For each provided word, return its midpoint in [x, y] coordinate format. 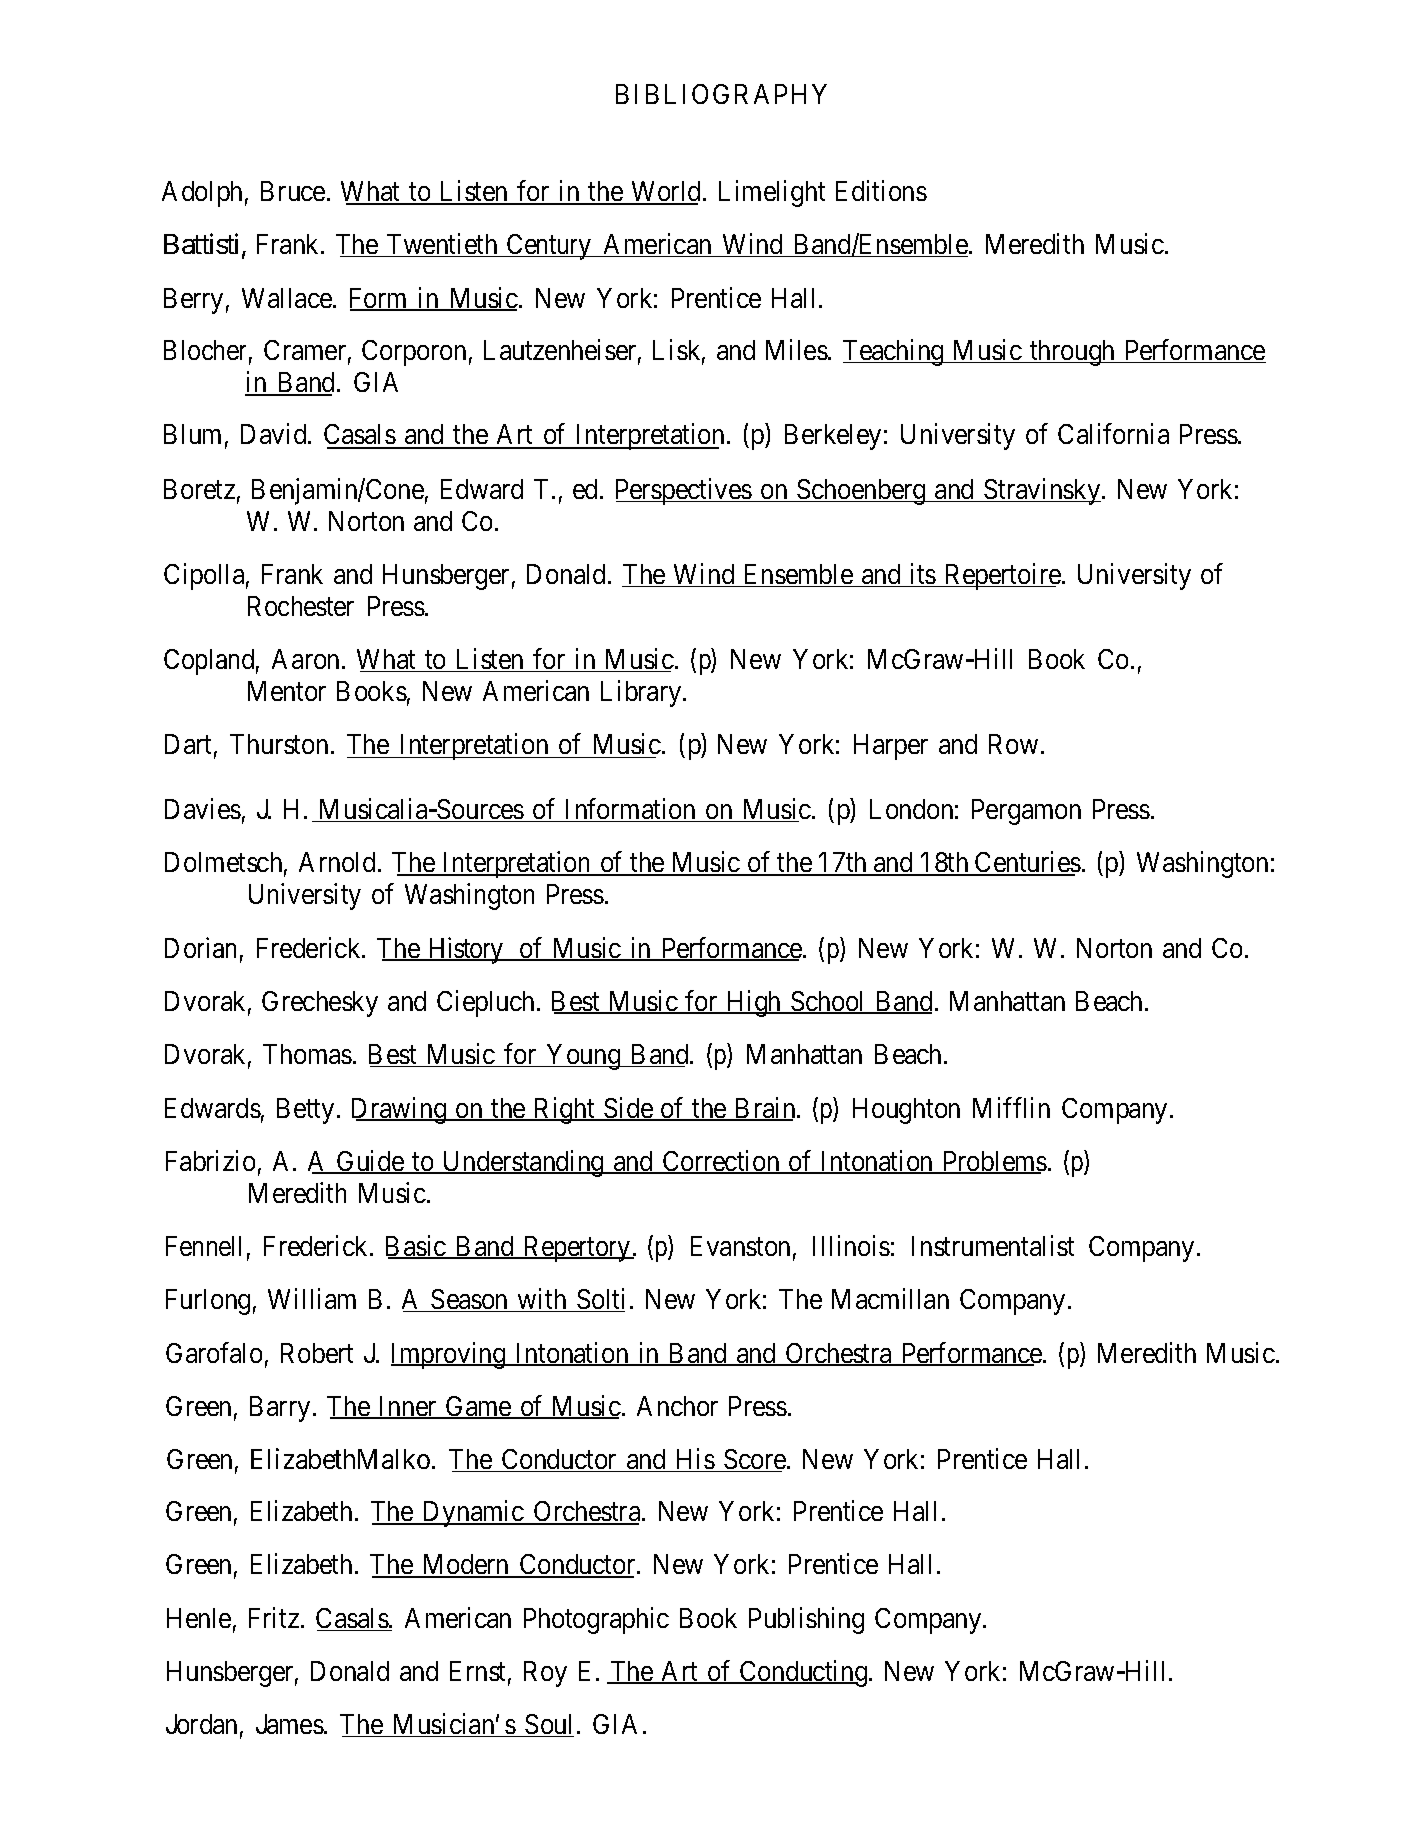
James [290, 1724]
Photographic [596, 1620]
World [666, 192]
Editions [881, 190]
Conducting [804, 1673]
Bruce [293, 191]
